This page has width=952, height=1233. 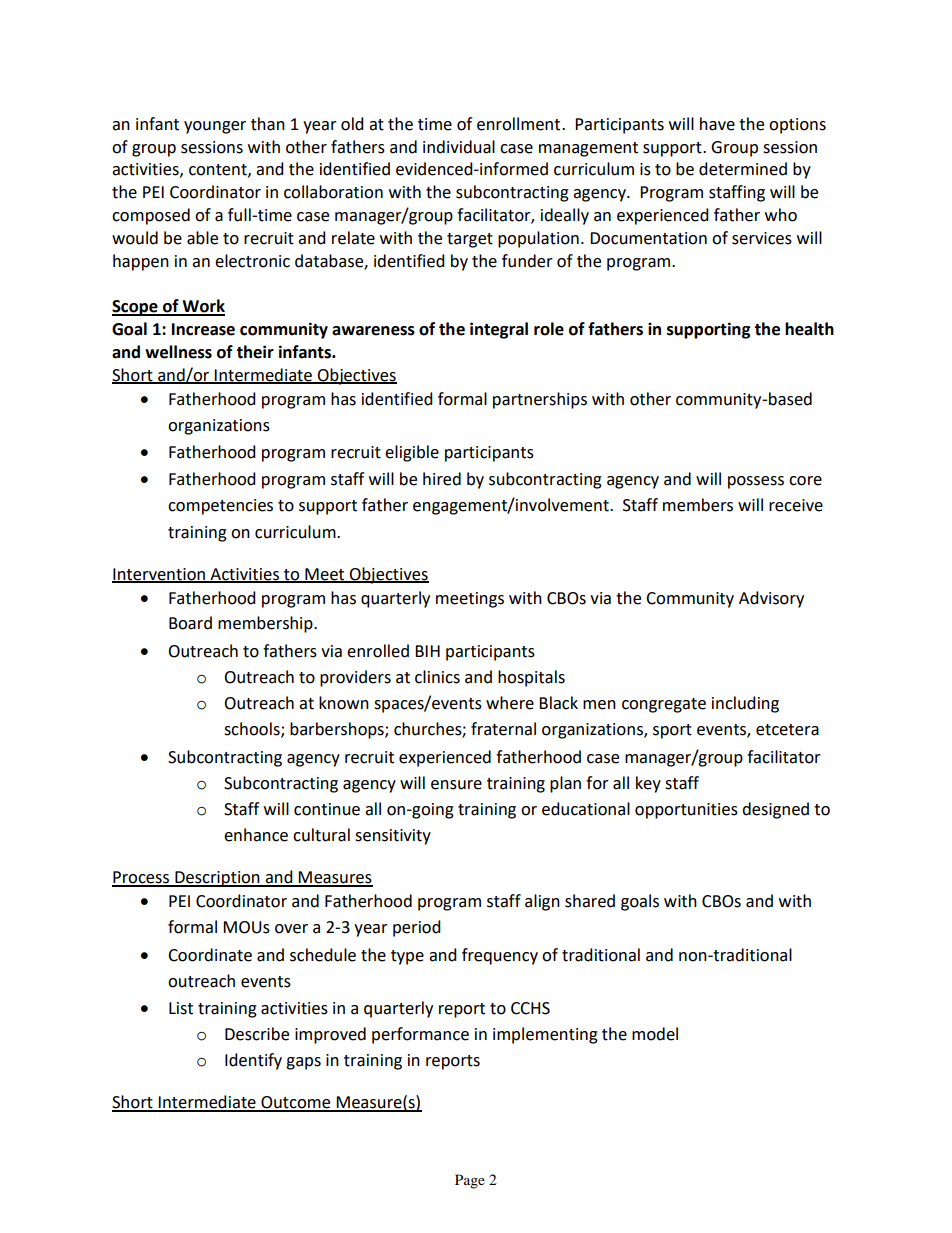 I want to click on possess, so click(x=756, y=482).
